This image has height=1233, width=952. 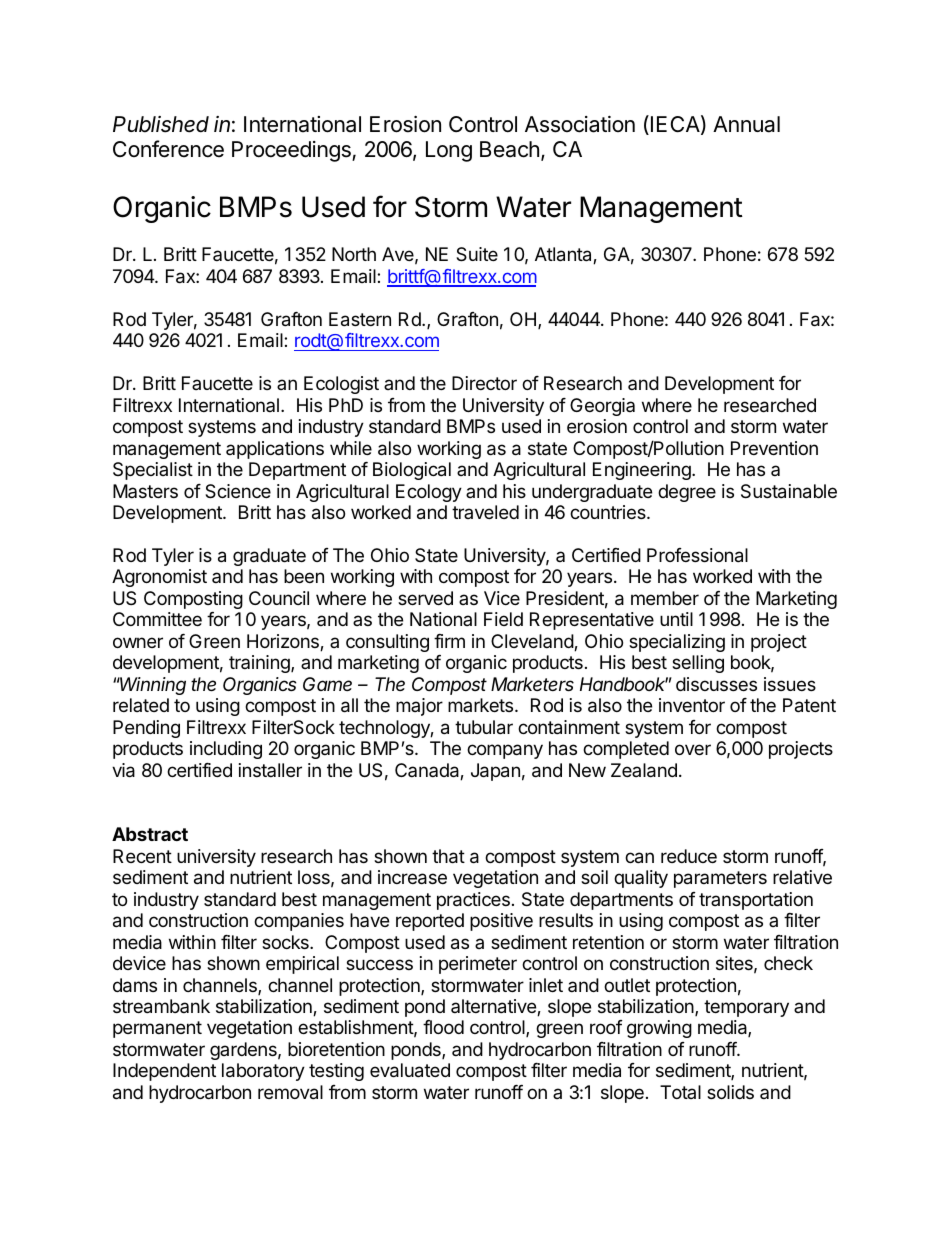 What do you see at coordinates (164, 1072) in the image?
I see `Independent` at bounding box center [164, 1072].
